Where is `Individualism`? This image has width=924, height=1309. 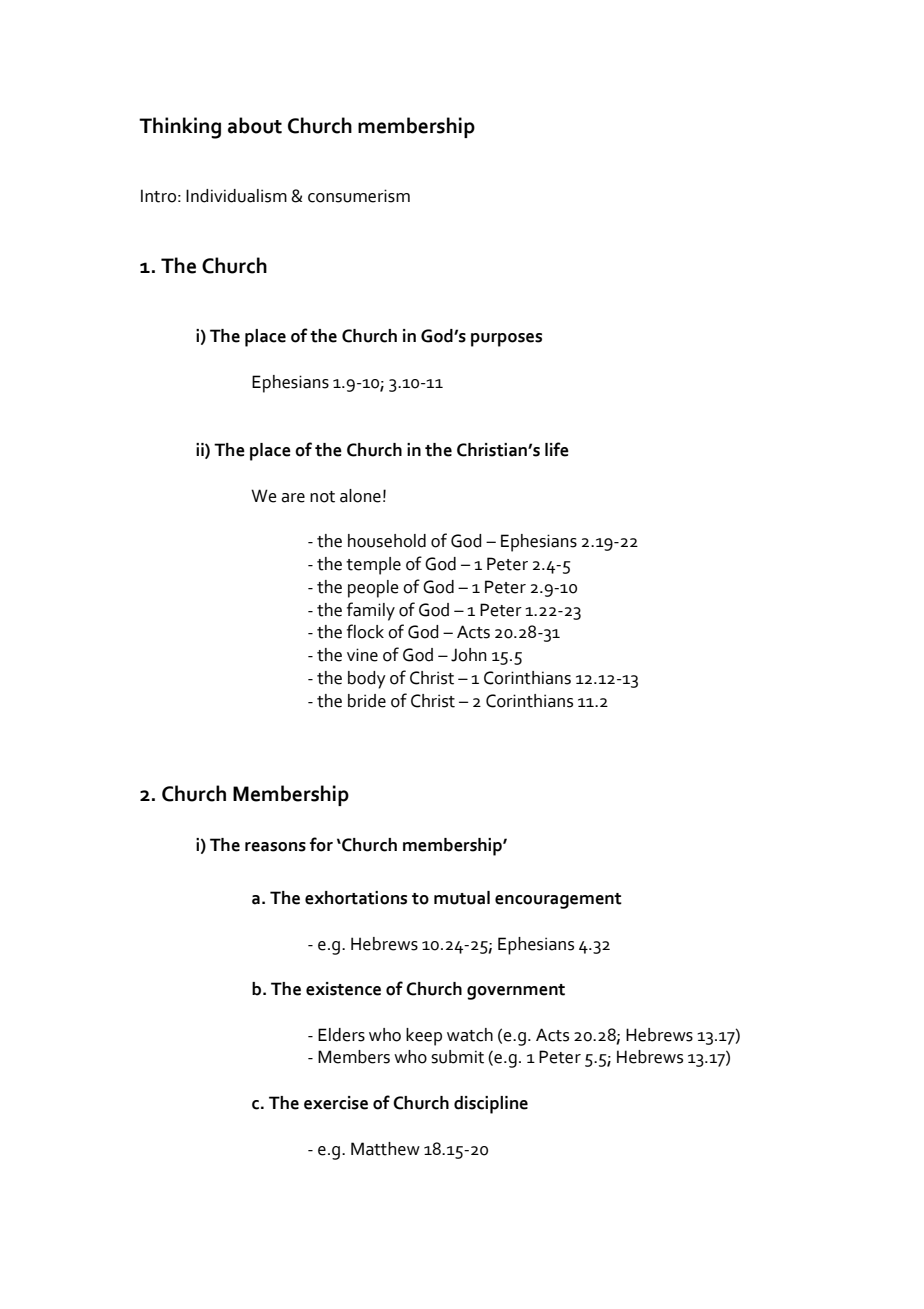 Individualism is located at coordinates (236, 196).
